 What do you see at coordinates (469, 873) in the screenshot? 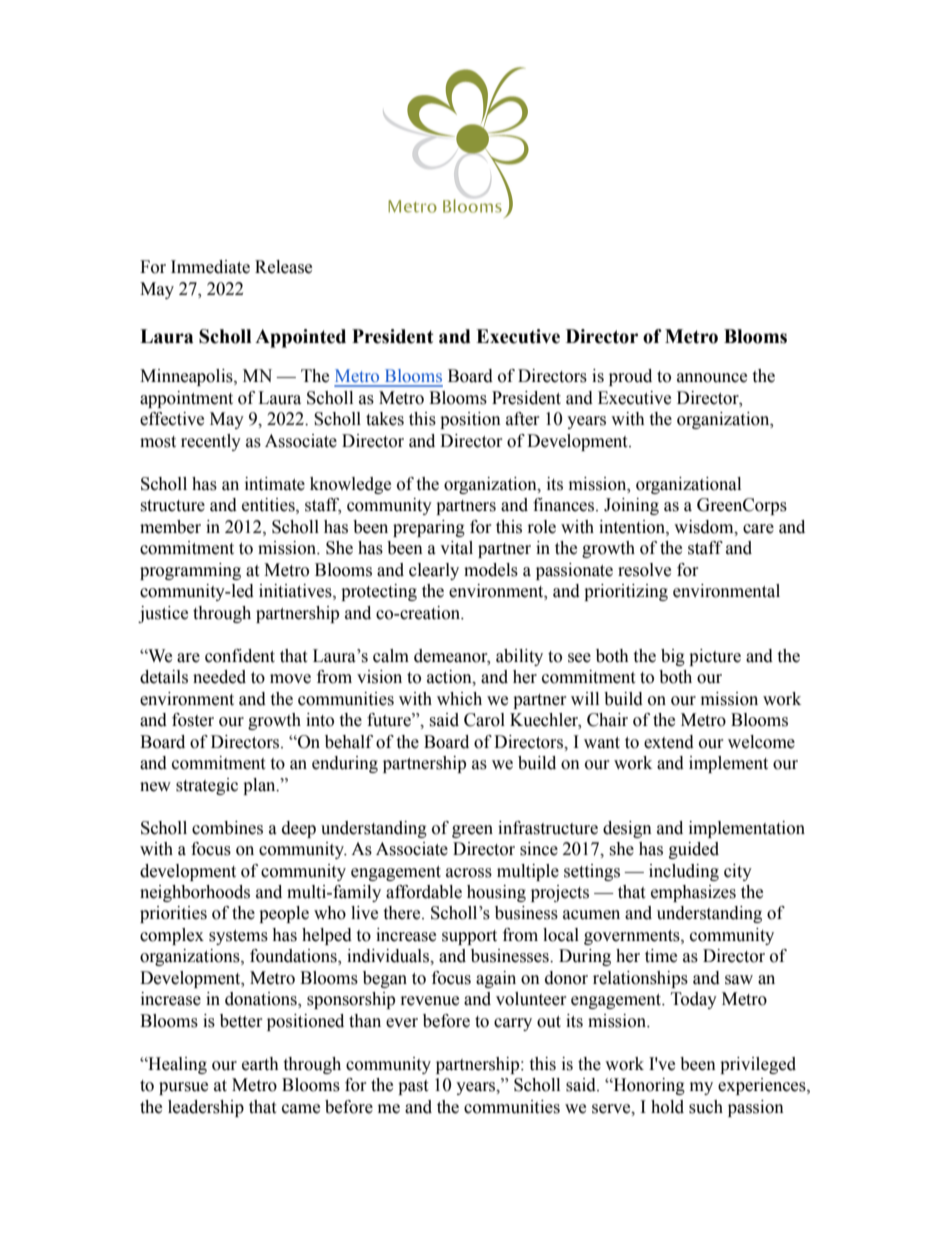
I see `across` at bounding box center [469, 873].
